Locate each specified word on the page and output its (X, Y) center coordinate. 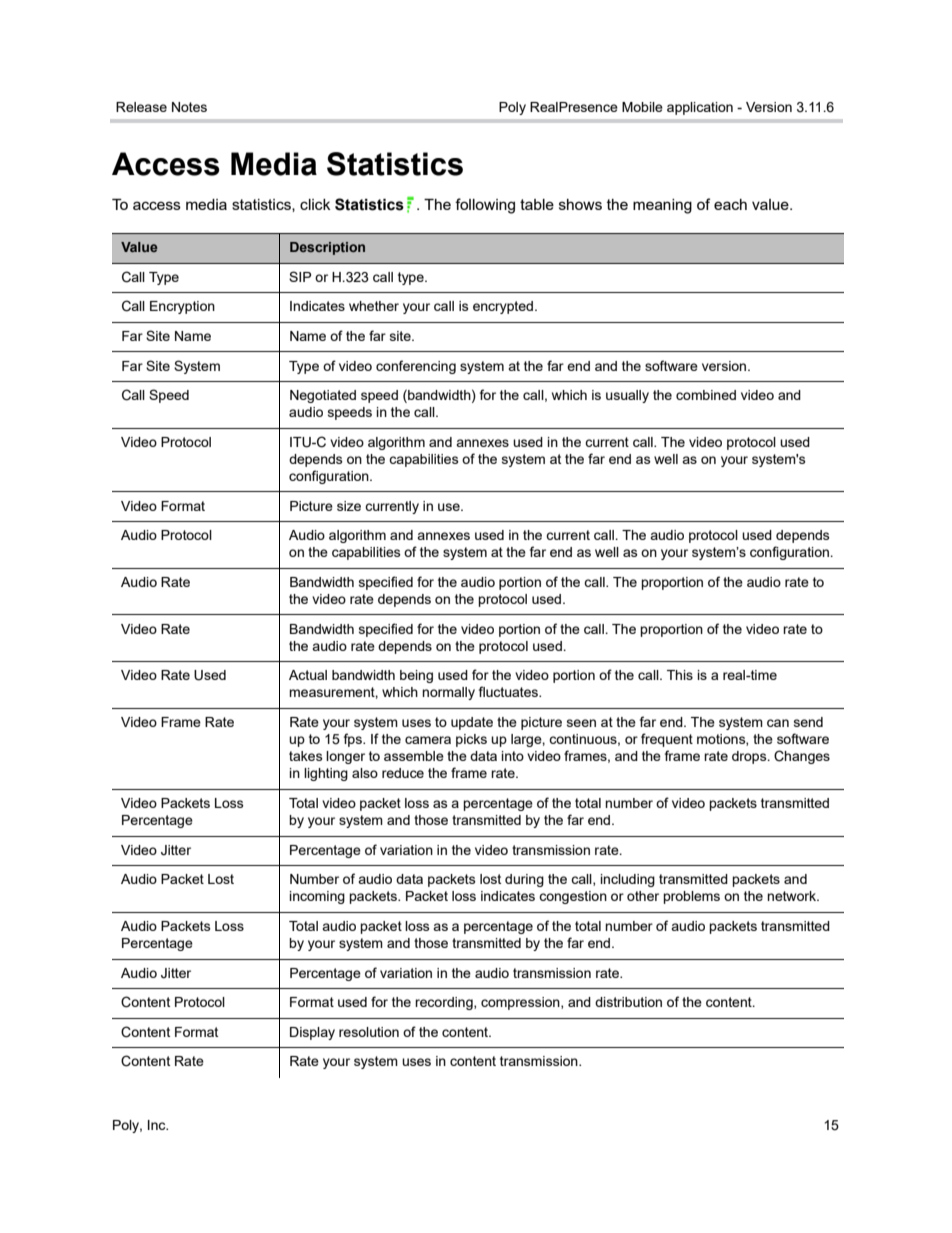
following (485, 206)
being (416, 676)
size (349, 506)
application (700, 108)
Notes (189, 107)
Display (312, 1033)
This (680, 675)
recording (445, 1003)
